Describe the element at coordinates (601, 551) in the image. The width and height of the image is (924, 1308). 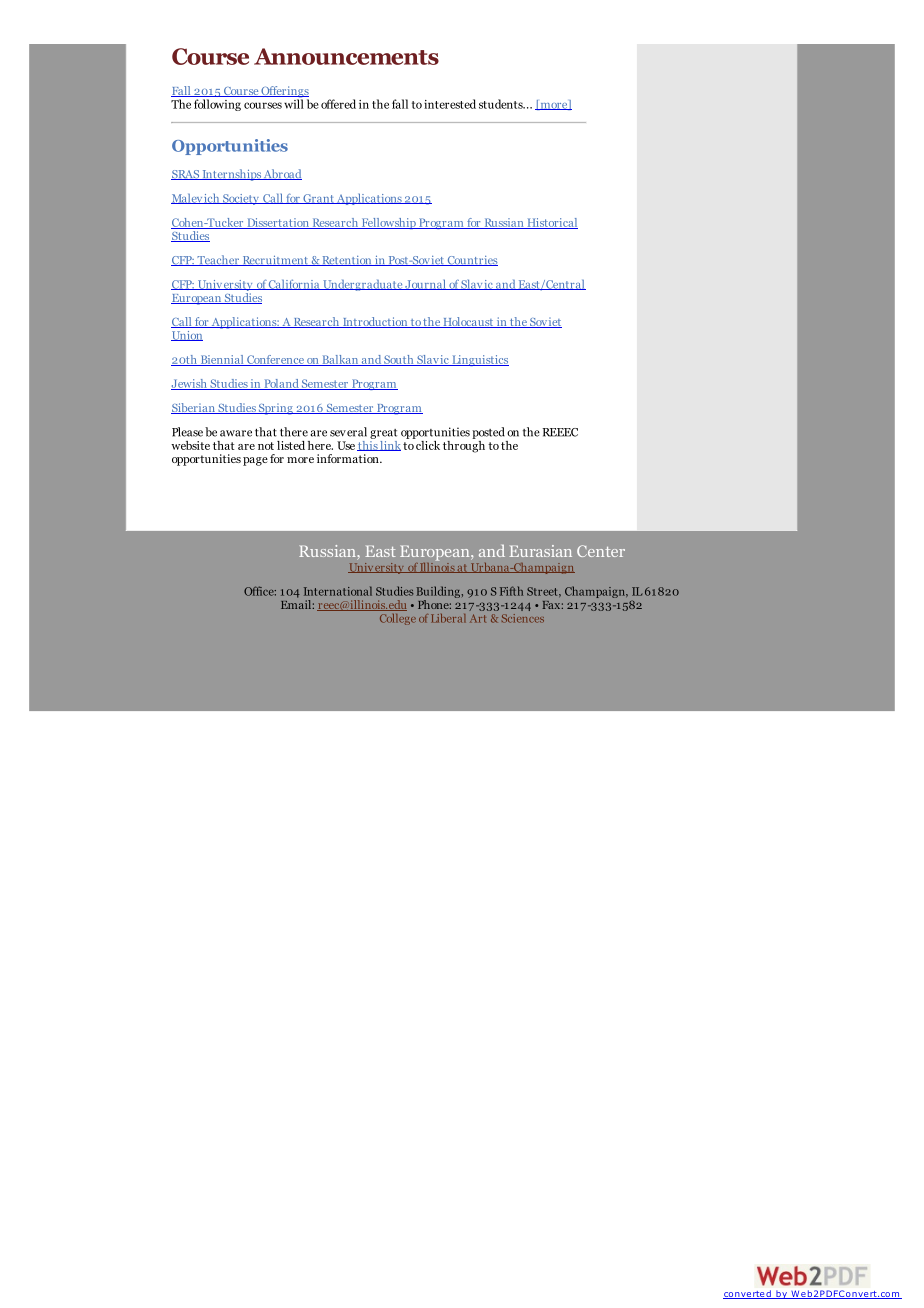
I see `Center` at that location.
